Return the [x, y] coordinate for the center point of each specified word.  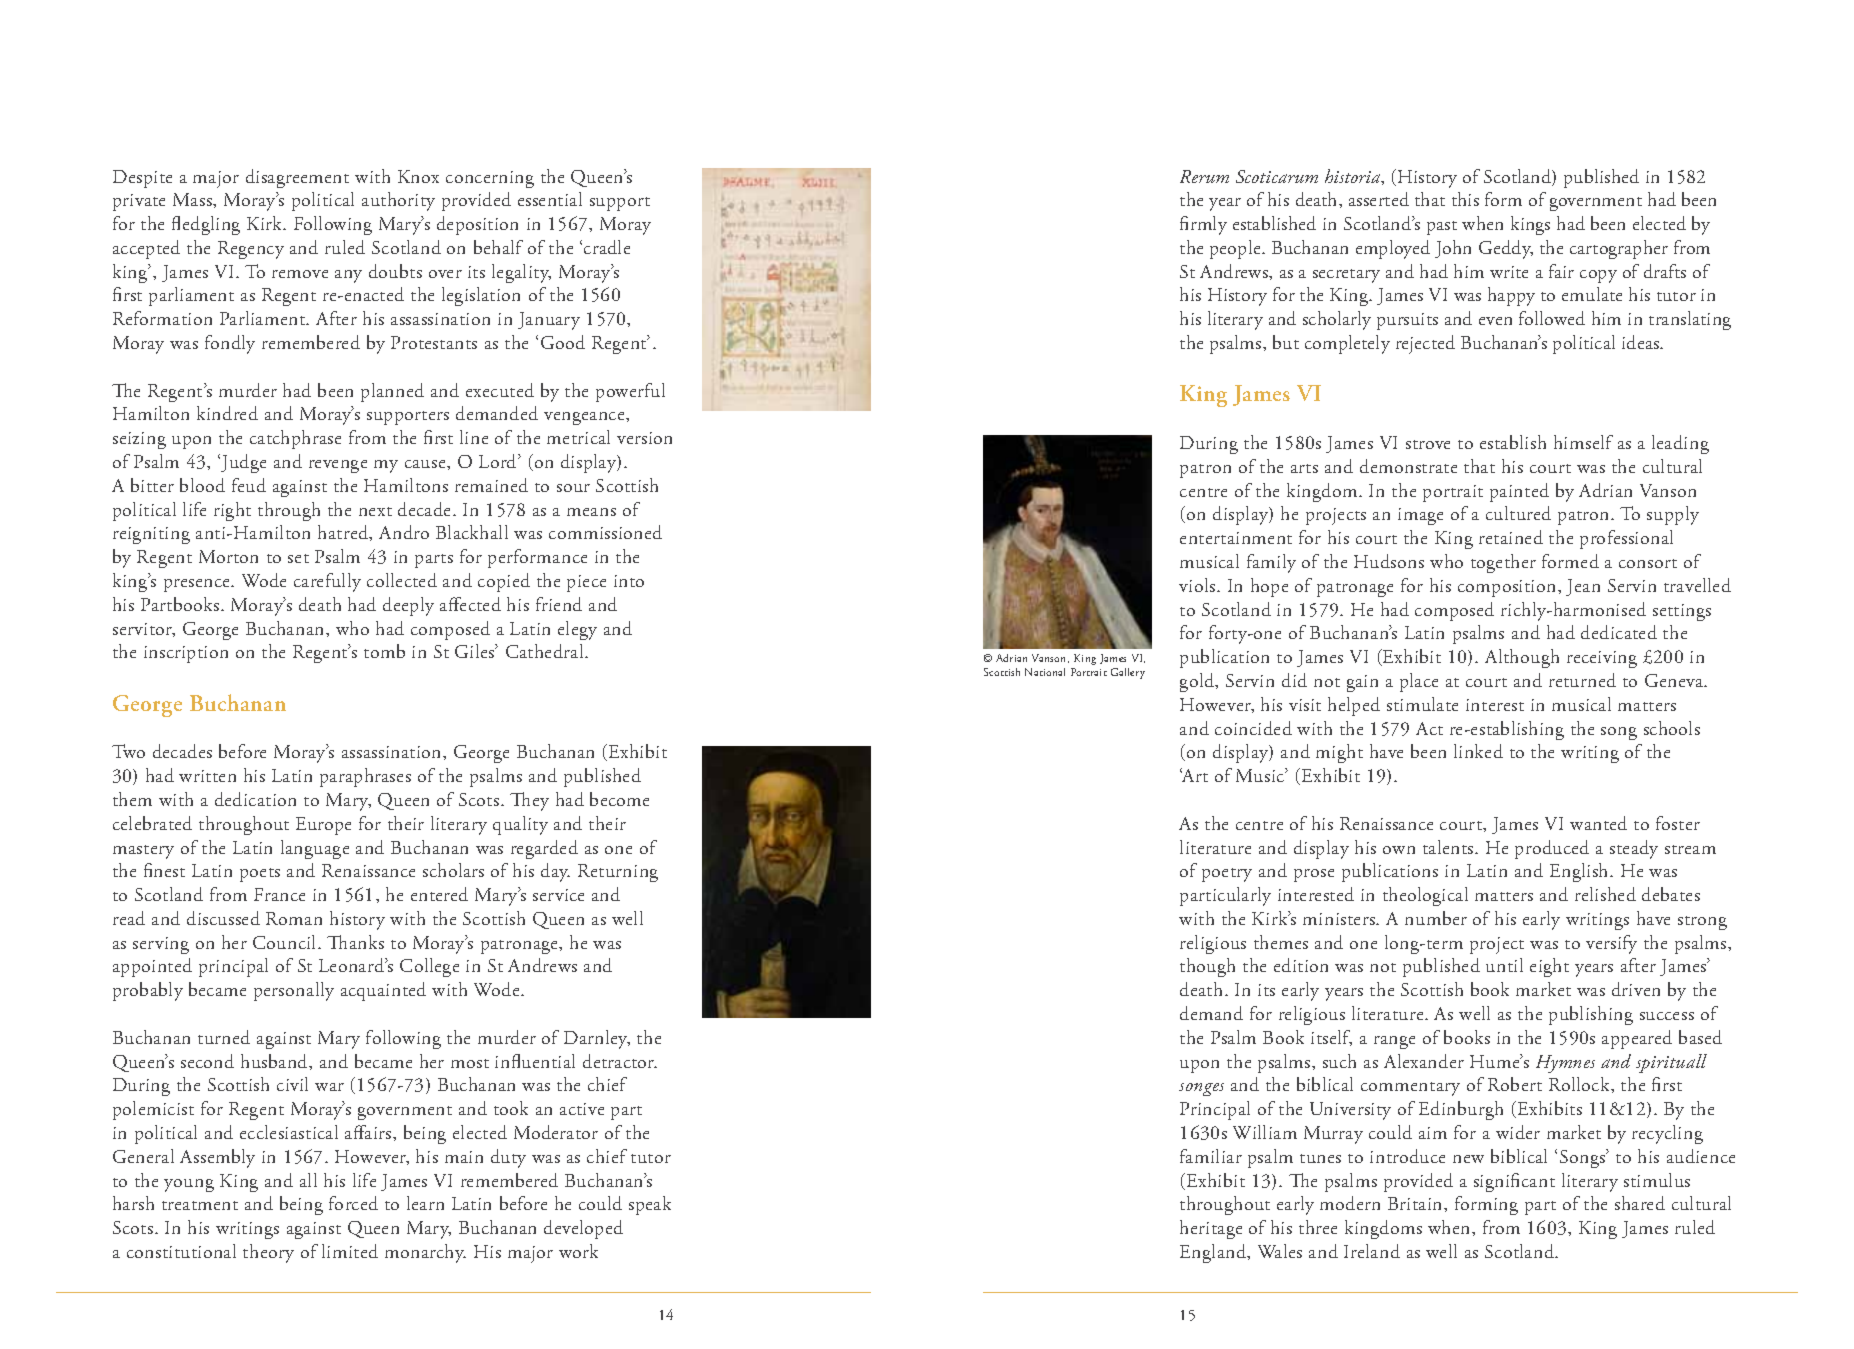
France [279, 894]
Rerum [1204, 176]
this [1465, 199]
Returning [618, 873]
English [1580, 872]
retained [1511, 537]
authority [398, 201]
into [629, 581]
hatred [344, 533]
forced [353, 1203]
